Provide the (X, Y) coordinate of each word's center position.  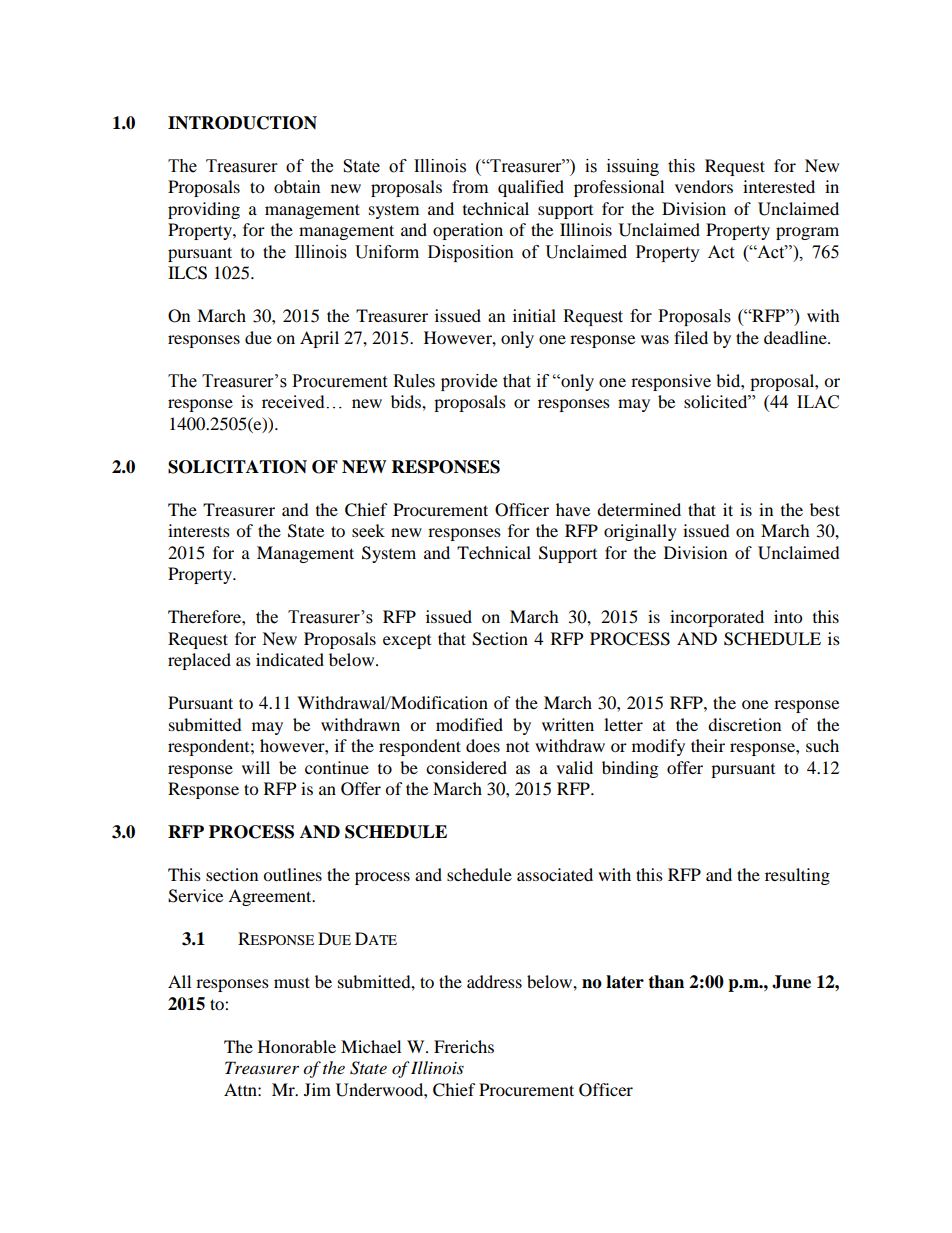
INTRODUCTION (242, 123)
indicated (290, 659)
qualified (531, 188)
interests (199, 530)
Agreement (271, 897)
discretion (744, 724)
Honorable (297, 1046)
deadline (796, 337)
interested (779, 186)
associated (555, 874)
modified (469, 724)
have (573, 509)
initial (534, 315)
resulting (797, 876)
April (319, 339)
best (825, 509)
